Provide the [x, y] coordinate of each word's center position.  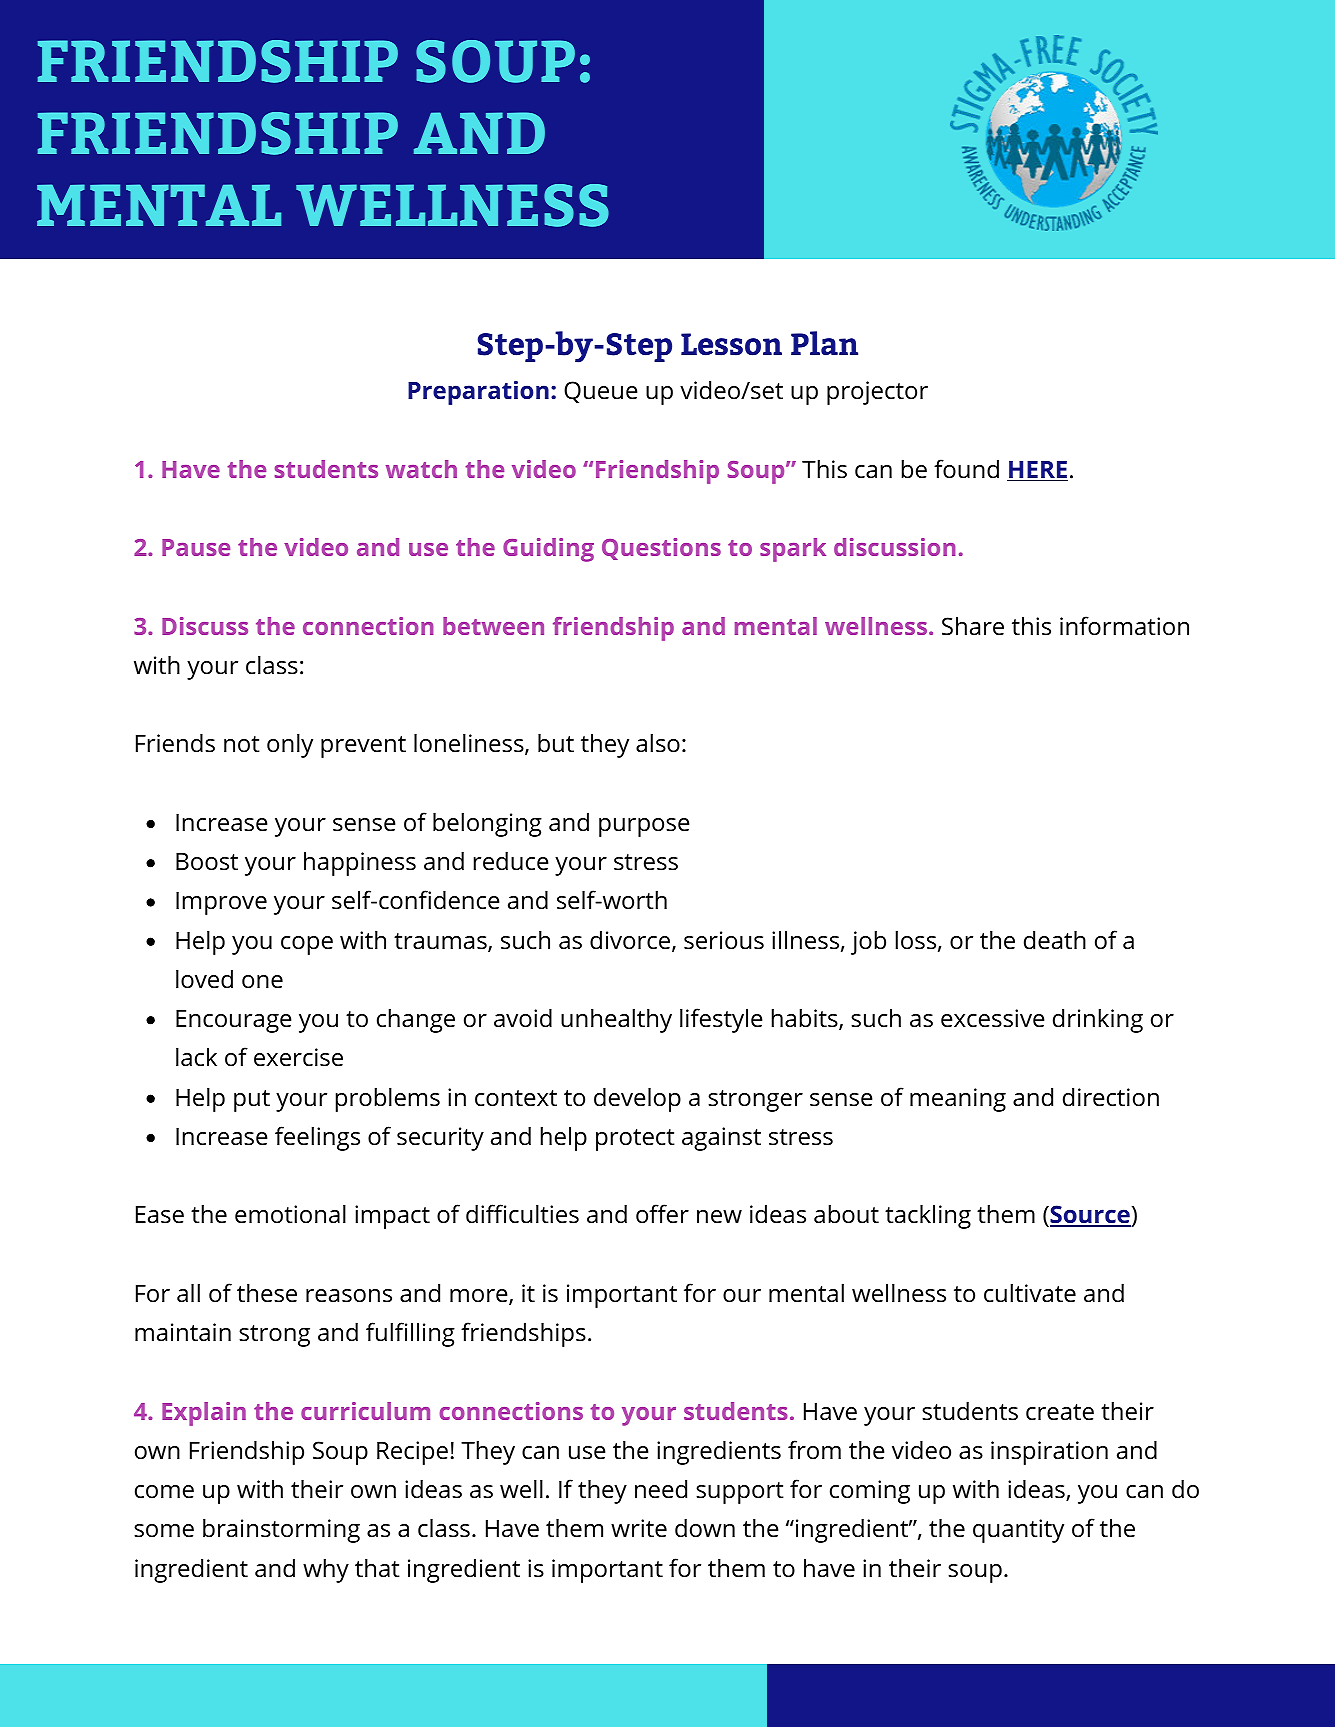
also [658, 743]
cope [307, 945]
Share [973, 626]
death [1055, 940]
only [290, 745]
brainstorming [281, 1530]
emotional [290, 1214]
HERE [1037, 471]
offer [662, 1214]
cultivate [1030, 1293]
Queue [600, 392]
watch [421, 469]
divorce [630, 940]
